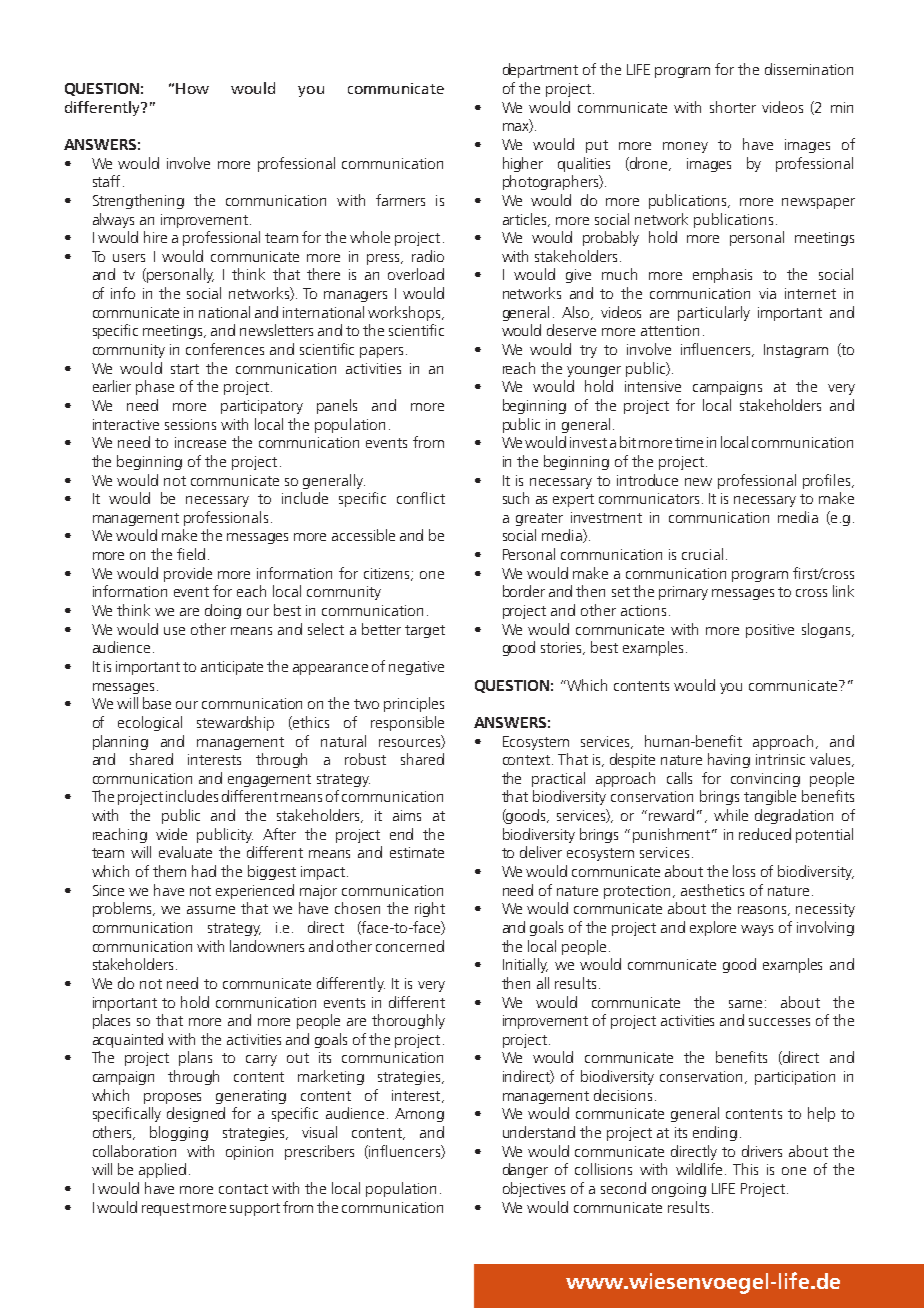 This document has width=924, height=1308. What do you see at coordinates (171, 834) in the document?
I see `wide` at bounding box center [171, 834].
